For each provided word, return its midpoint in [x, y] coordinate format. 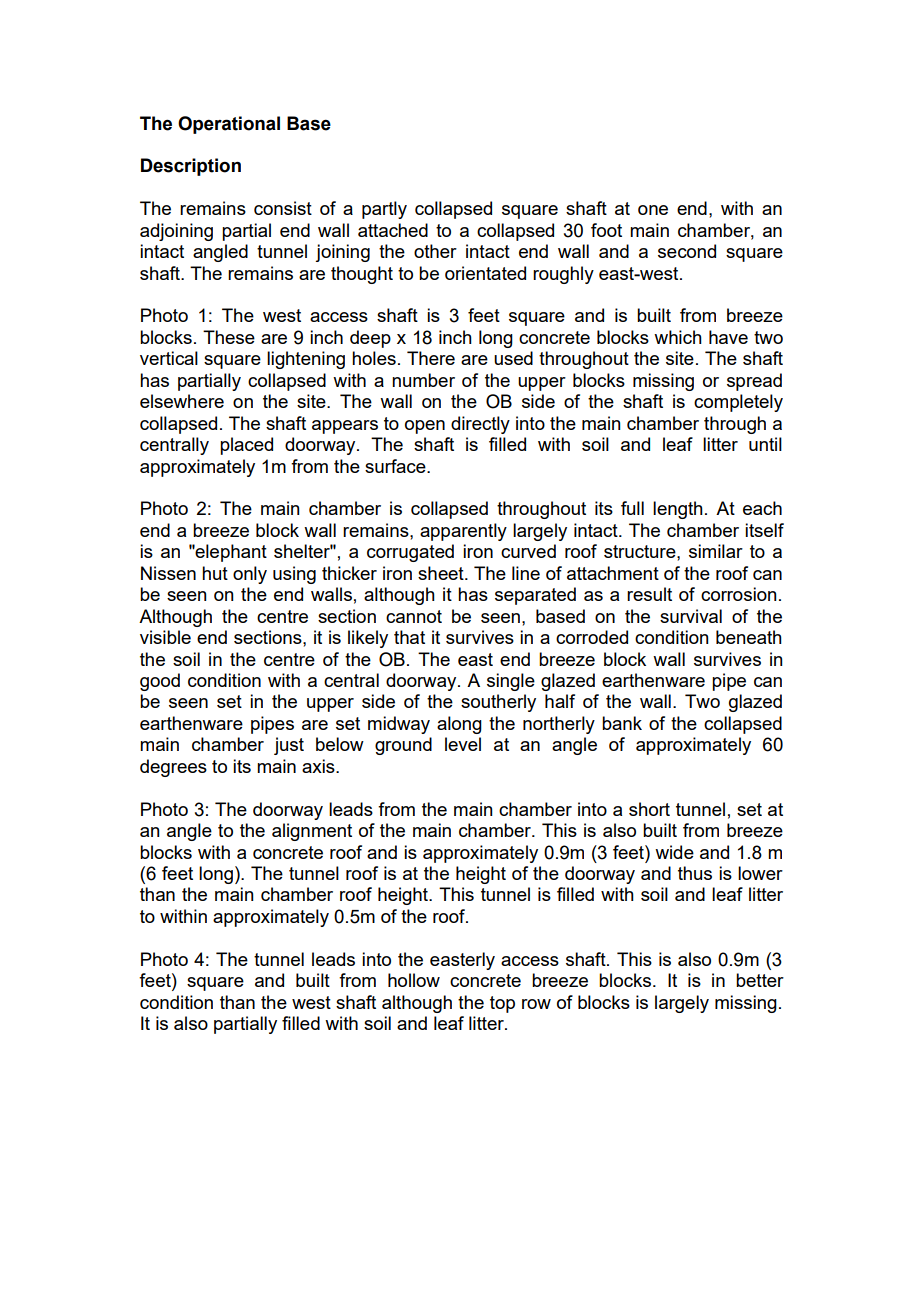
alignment [312, 832]
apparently [463, 532]
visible [165, 637]
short [649, 809]
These [229, 337]
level [463, 744]
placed [246, 446]
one [653, 210]
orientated [485, 273]
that [409, 637]
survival [691, 616]
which [678, 337]
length [678, 510]
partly [384, 210]
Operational [229, 125]
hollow [414, 980]
